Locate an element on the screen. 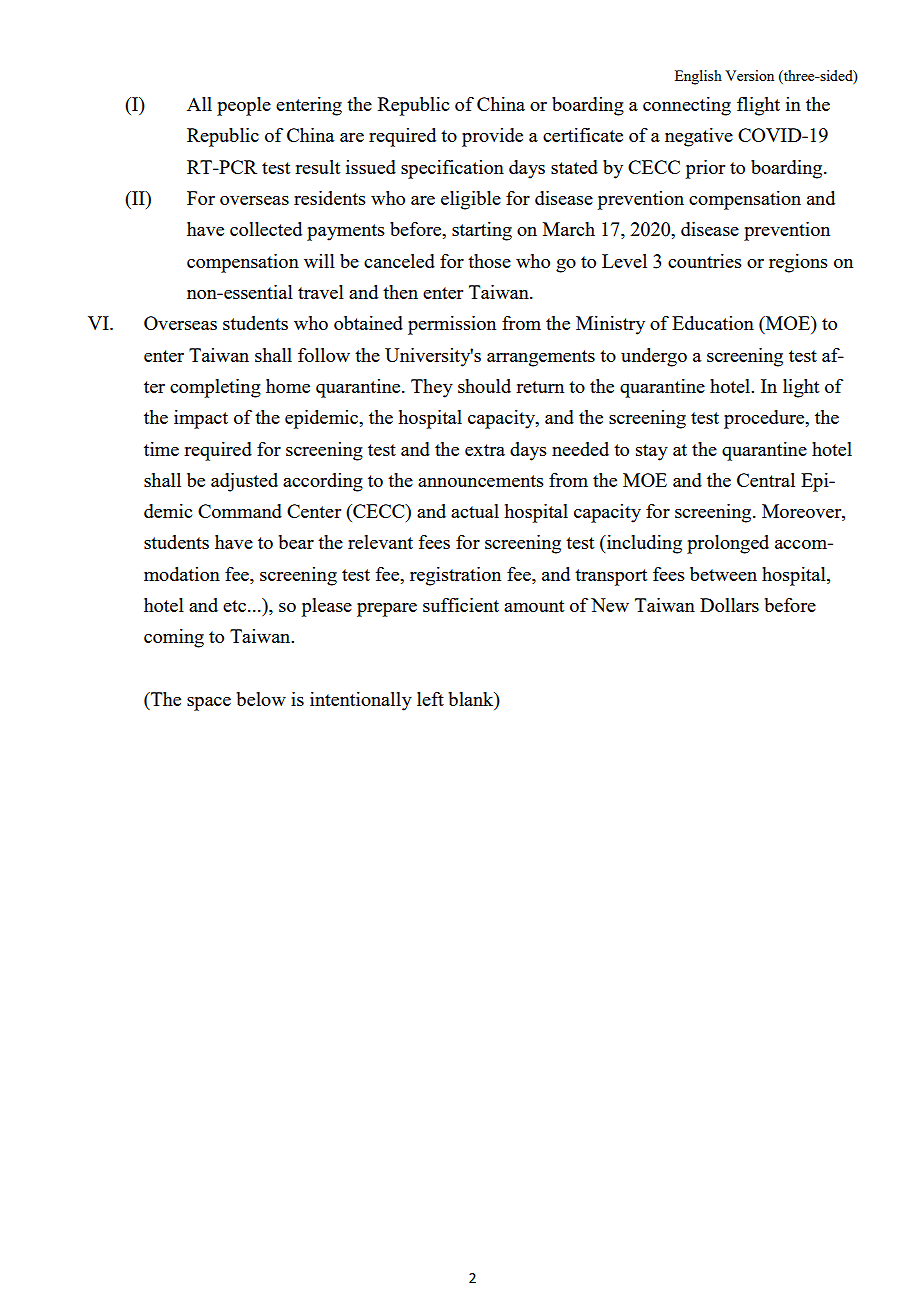 The height and width of the screenshot is (1308, 924). English is located at coordinates (698, 77).
